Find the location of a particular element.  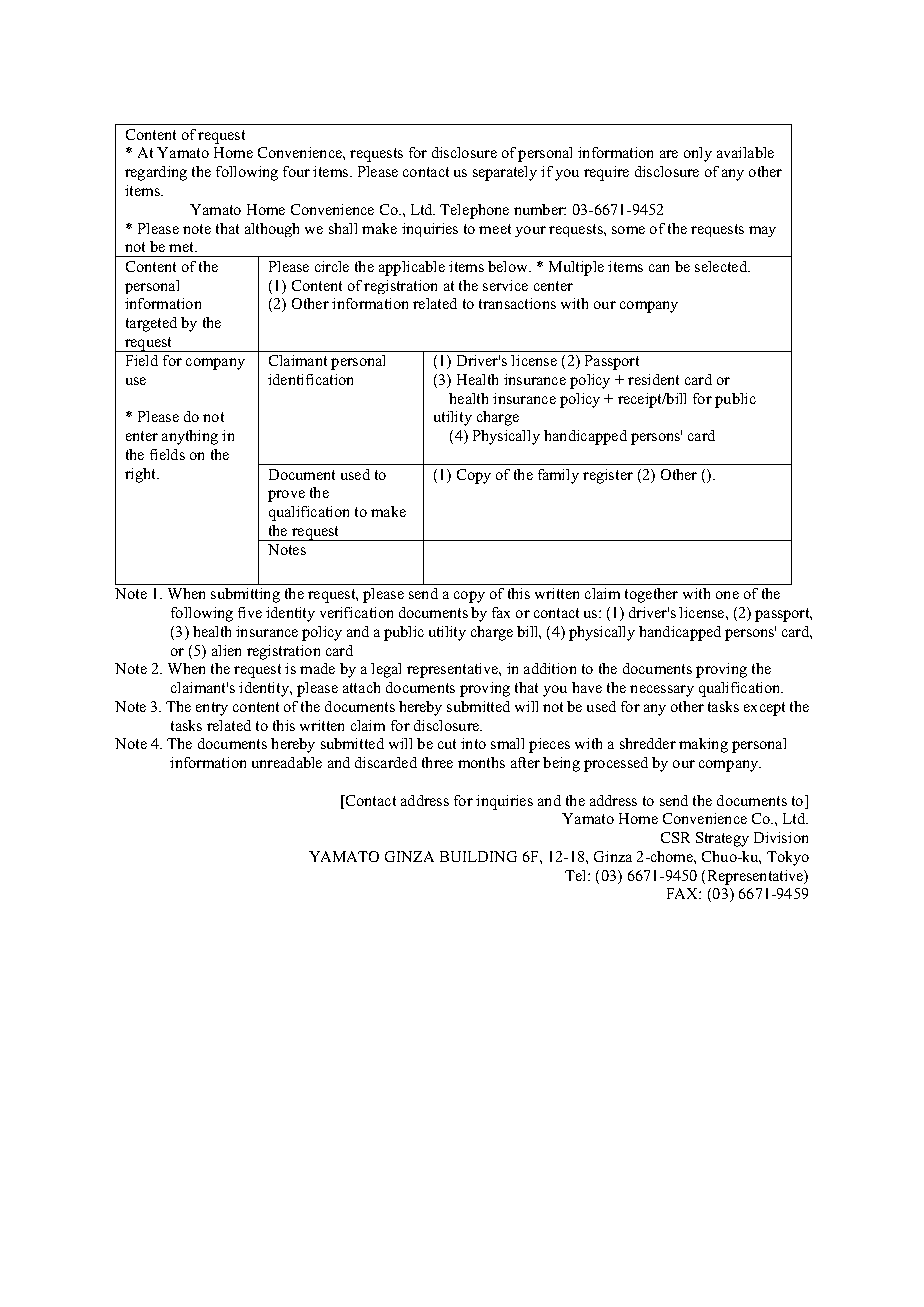

alien is located at coordinates (226, 650).
